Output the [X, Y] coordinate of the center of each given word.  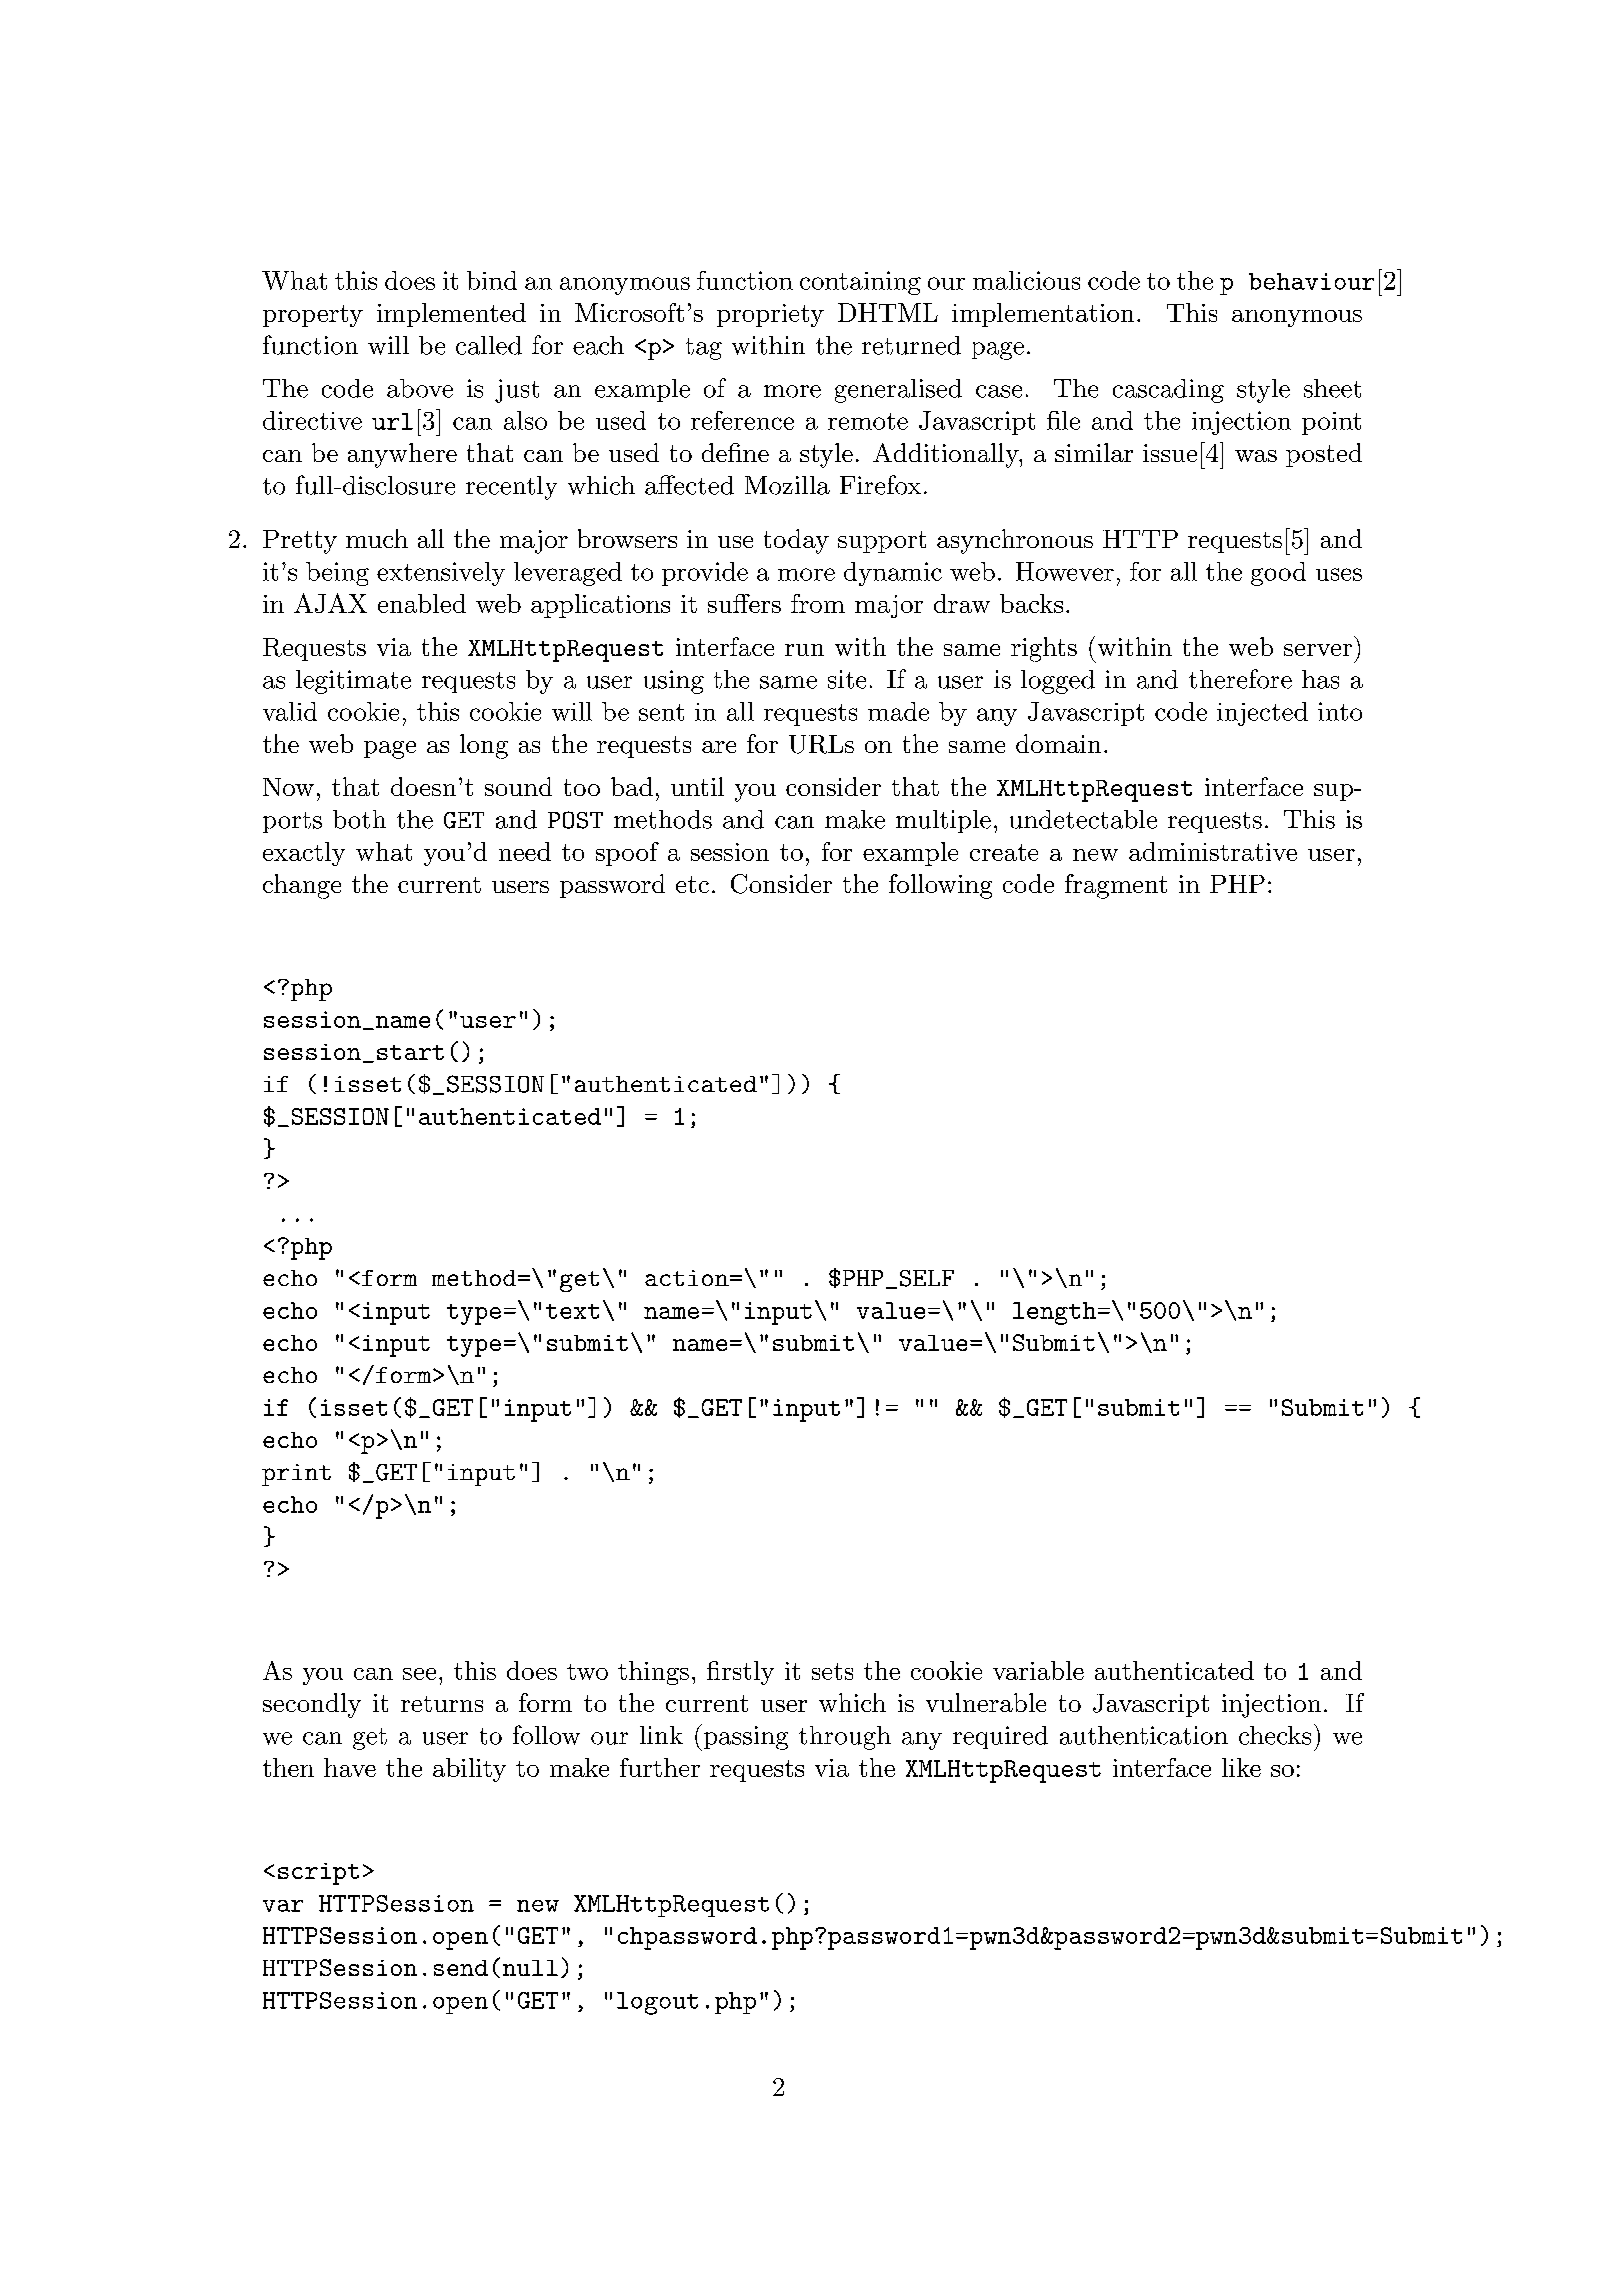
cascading [1168, 391]
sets [832, 1671]
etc [692, 884]
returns [442, 1704]
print [296, 1475]
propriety [770, 315]
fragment [1116, 886]
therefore [1240, 679]
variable [1038, 1670]
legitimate [353, 682]
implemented [451, 315]
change [302, 886]
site [847, 679]
